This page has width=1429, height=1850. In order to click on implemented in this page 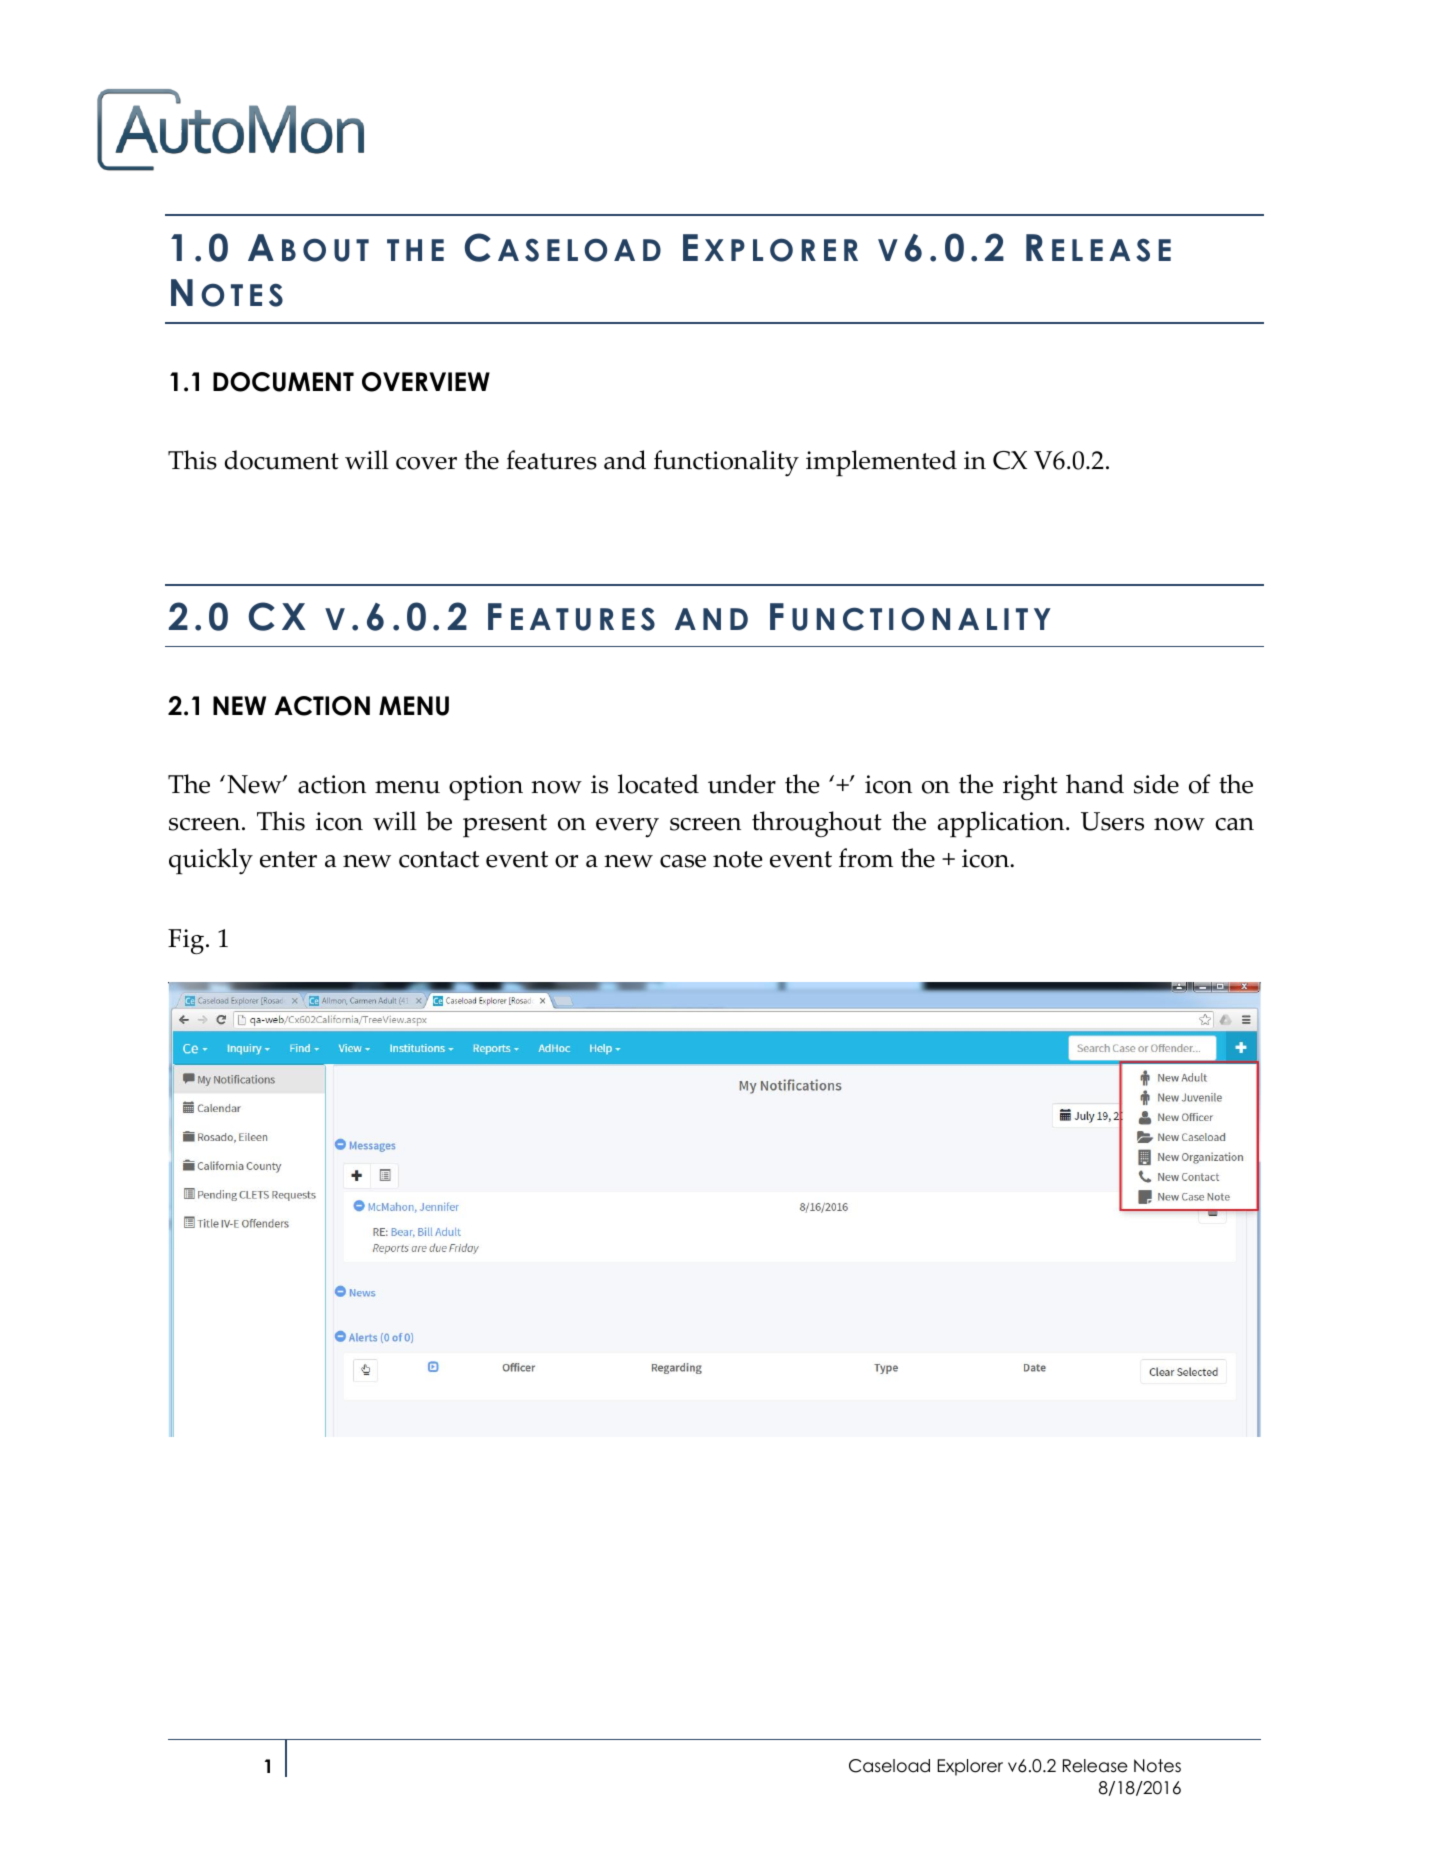, I will do `click(881, 463)`.
